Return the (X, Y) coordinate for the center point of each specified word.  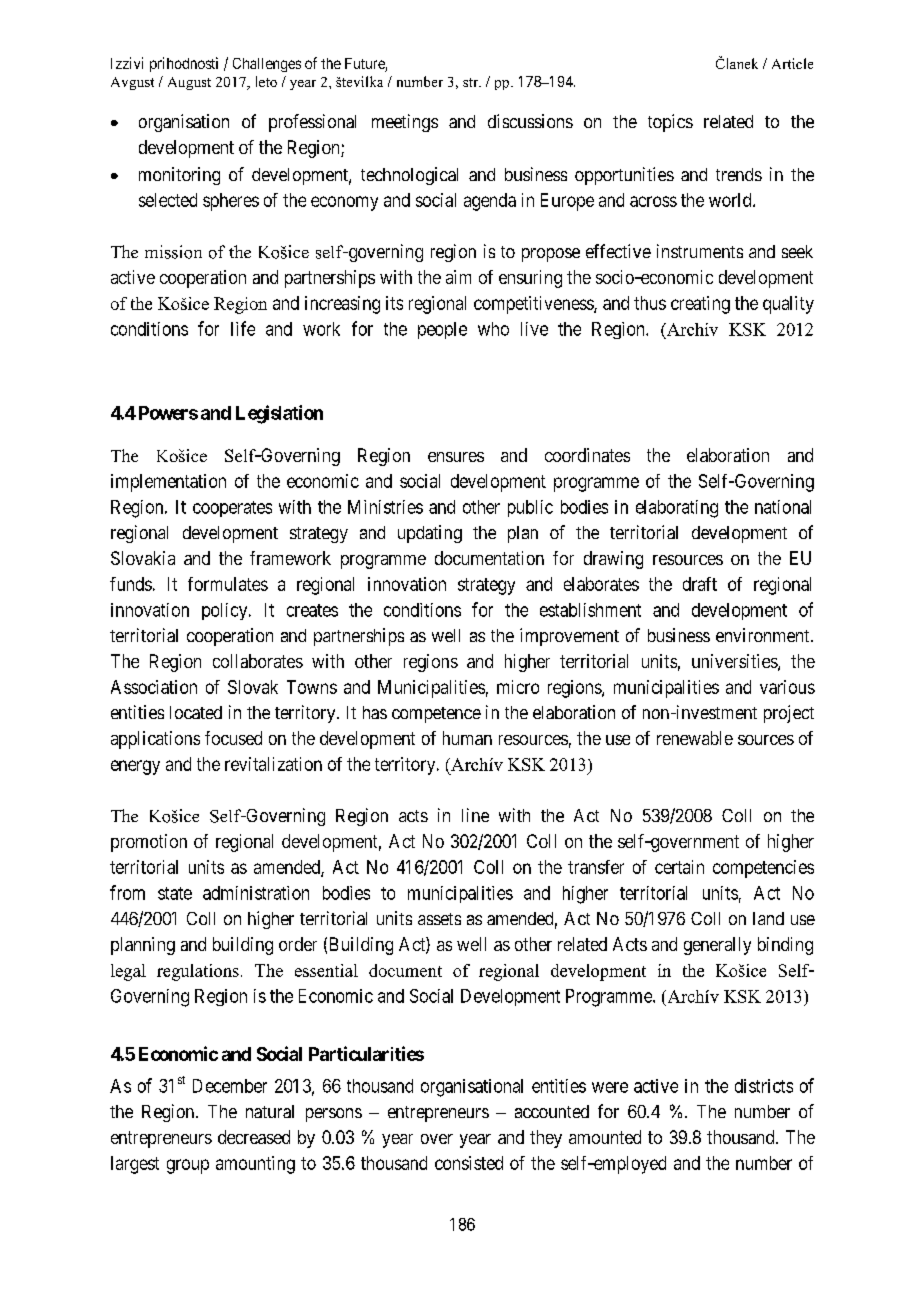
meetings (405, 123)
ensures (456, 457)
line (475, 815)
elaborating (677, 509)
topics (670, 123)
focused (233, 738)
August (189, 83)
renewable (695, 738)
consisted (469, 1163)
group (188, 1166)
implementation (168, 483)
